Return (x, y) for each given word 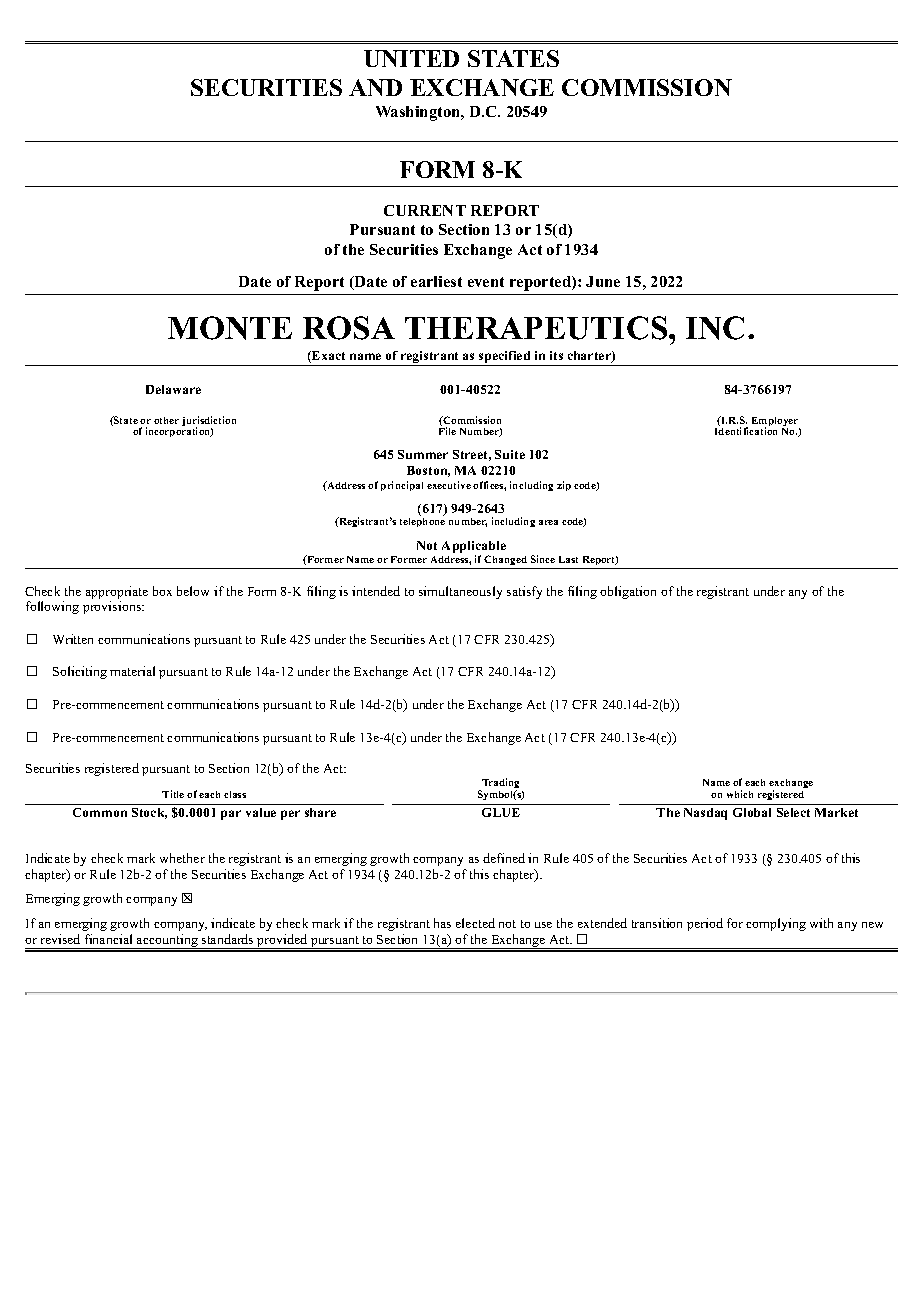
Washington (419, 113)
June (603, 281)
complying (776, 924)
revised (60, 939)
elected (475, 923)
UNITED (411, 58)
